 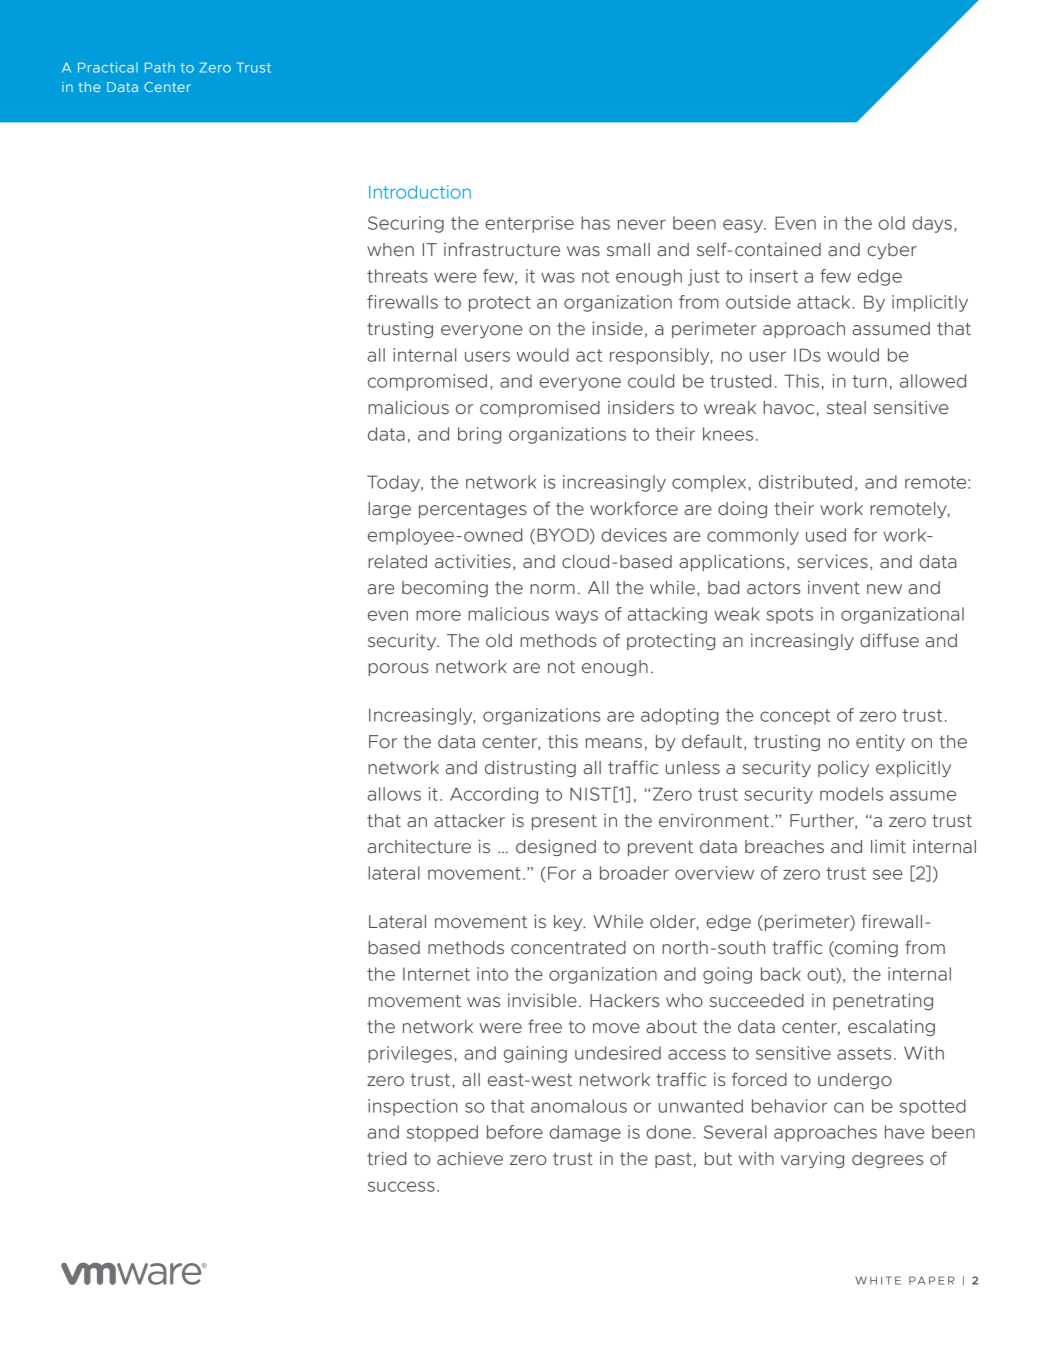 I want to click on bring, so click(x=479, y=435).
